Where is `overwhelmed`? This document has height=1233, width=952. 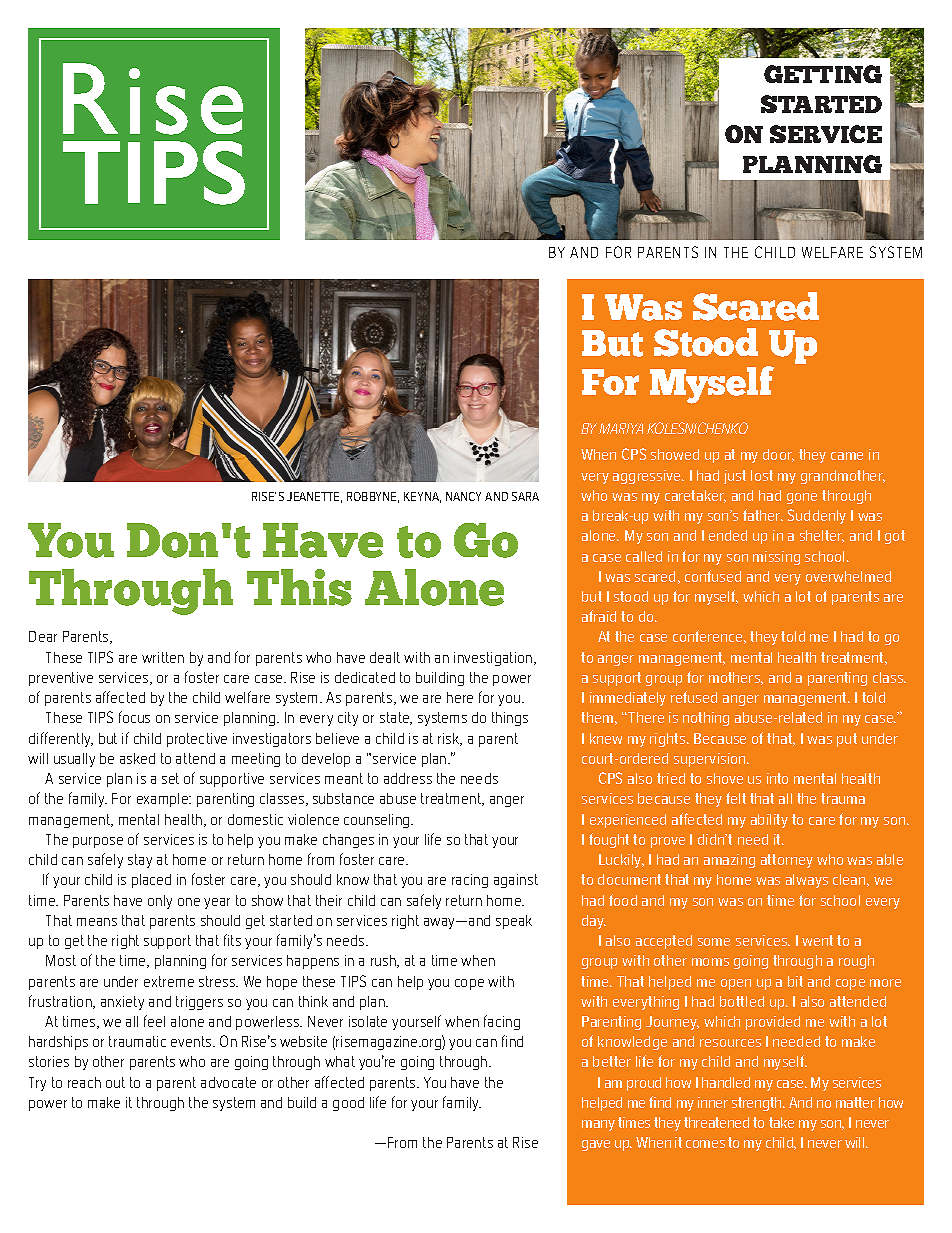
overwhelmed is located at coordinates (848, 576).
